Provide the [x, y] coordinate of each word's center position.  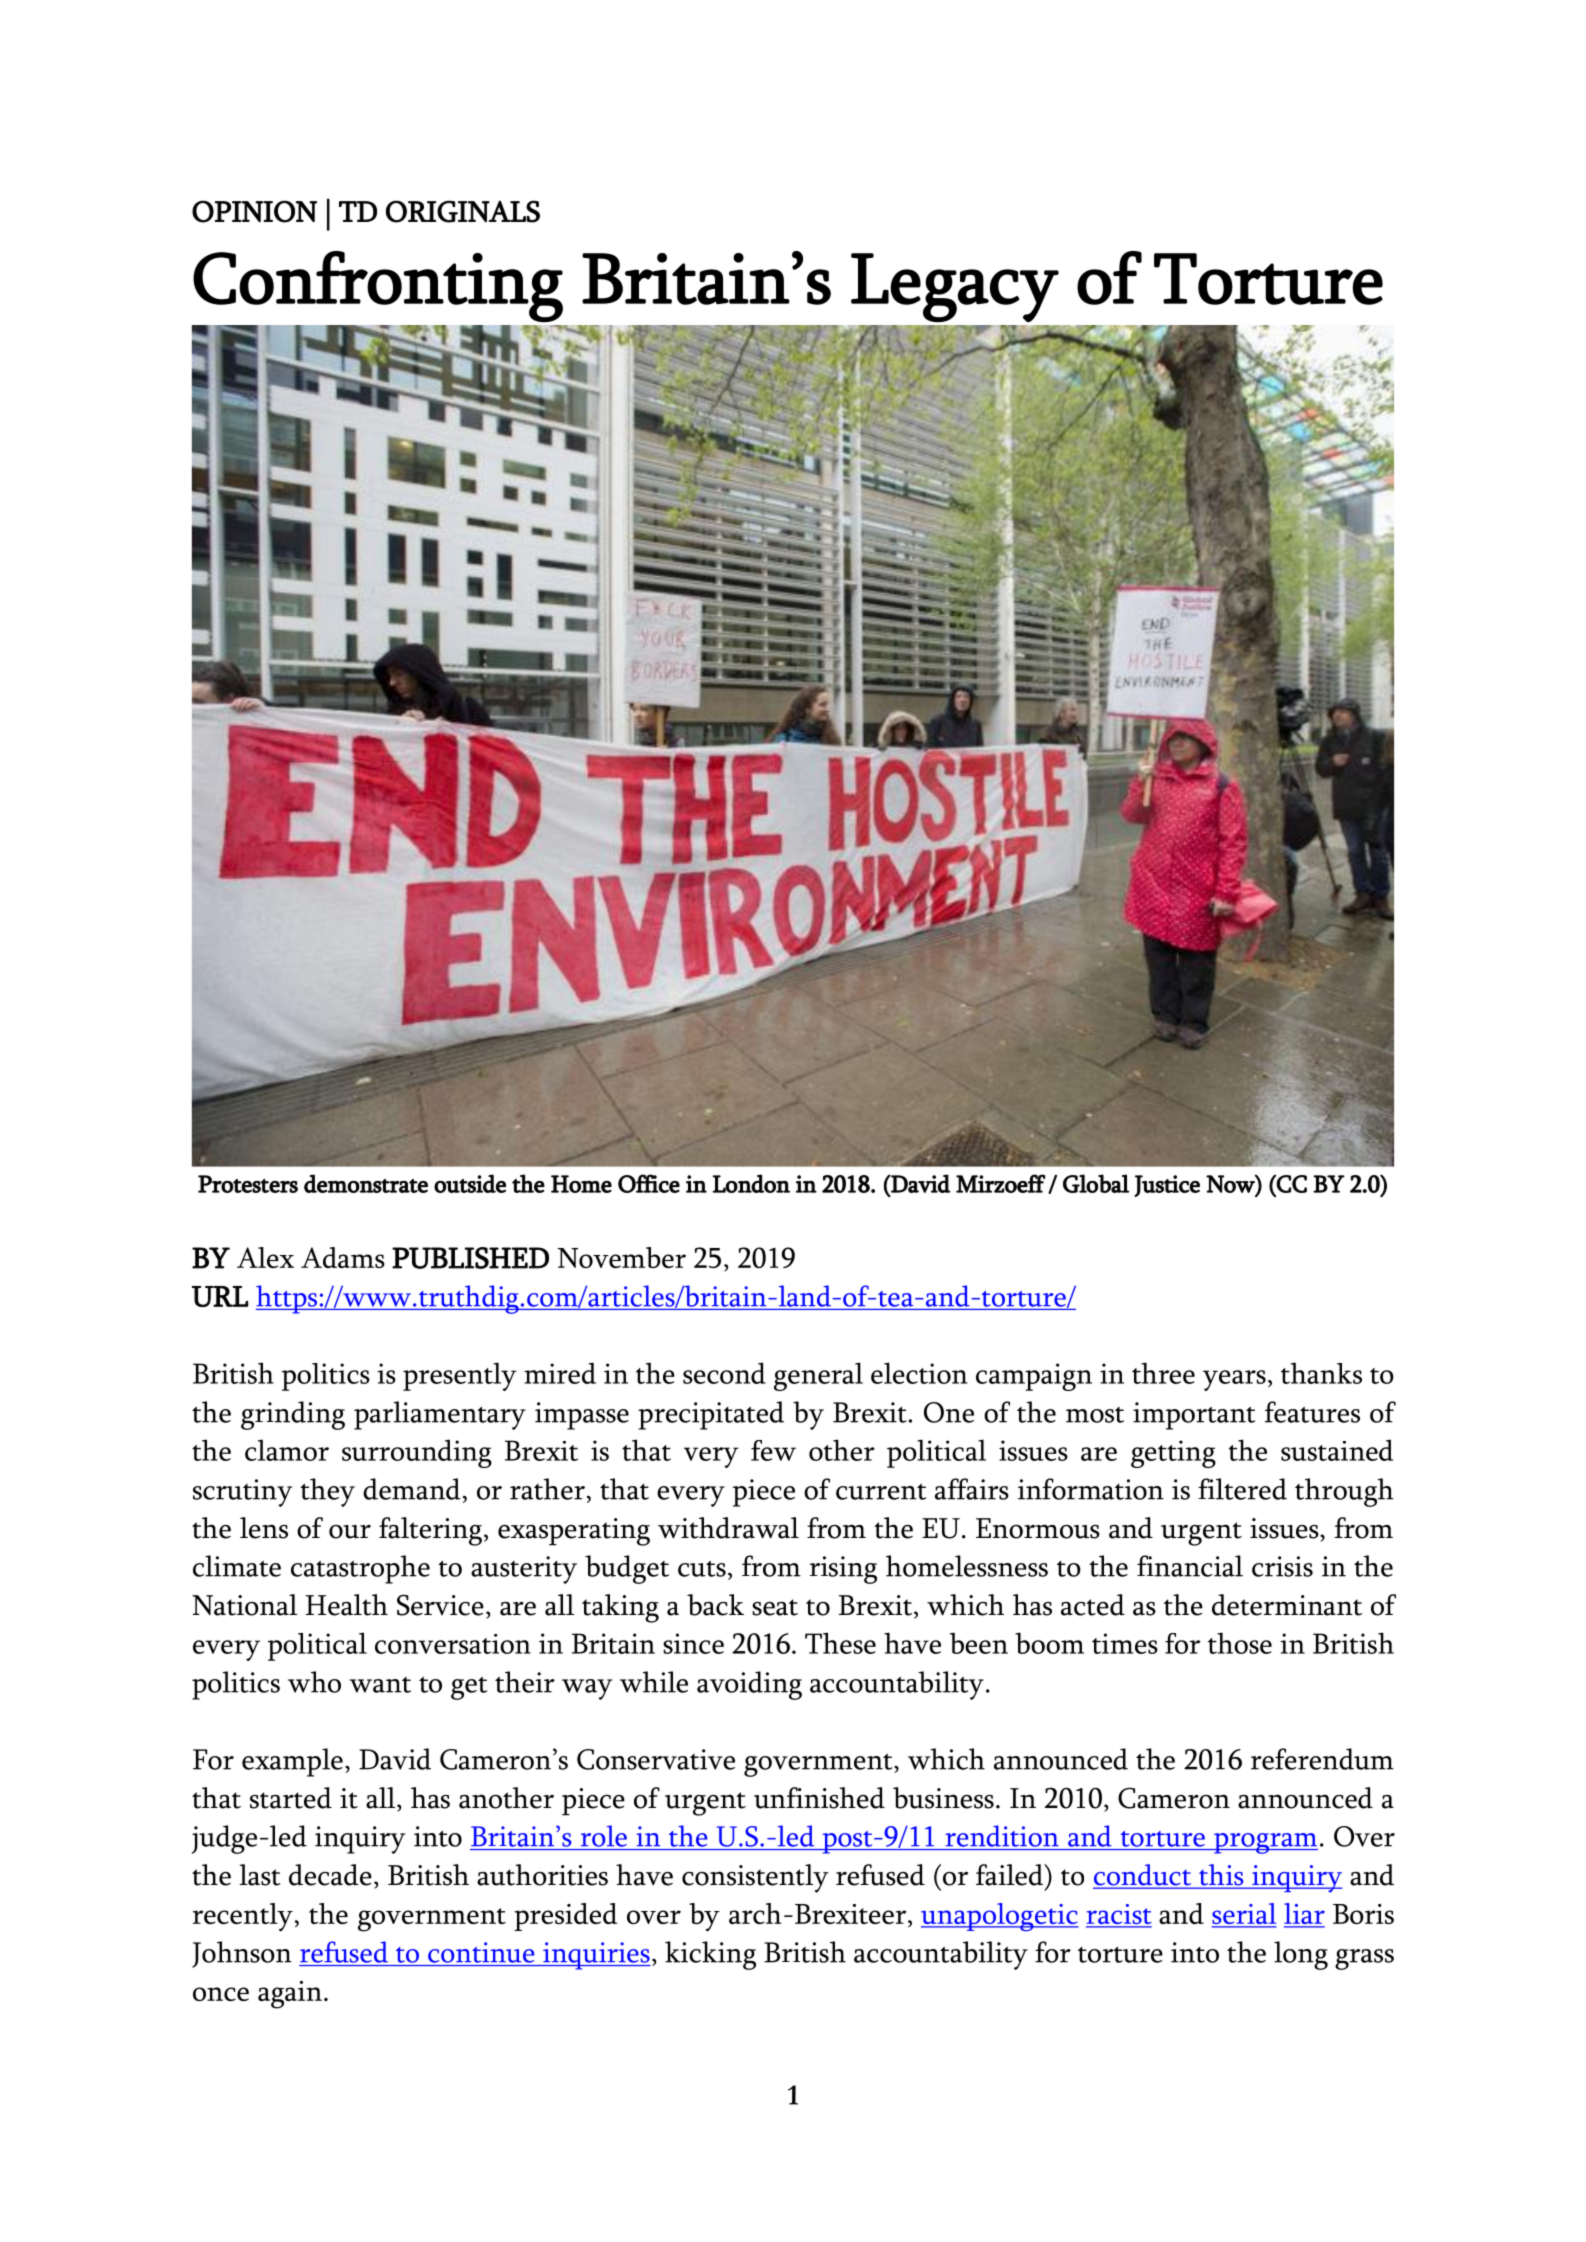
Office [649, 1183]
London [751, 1183]
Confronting [378, 287]
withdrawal [728, 1528]
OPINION [254, 211]
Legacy [955, 288]
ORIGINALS [463, 211]
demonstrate [366, 1183]
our [350, 1532]
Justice [1167, 1186]
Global [1096, 1183]
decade [330, 1875]
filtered [1242, 1489]
